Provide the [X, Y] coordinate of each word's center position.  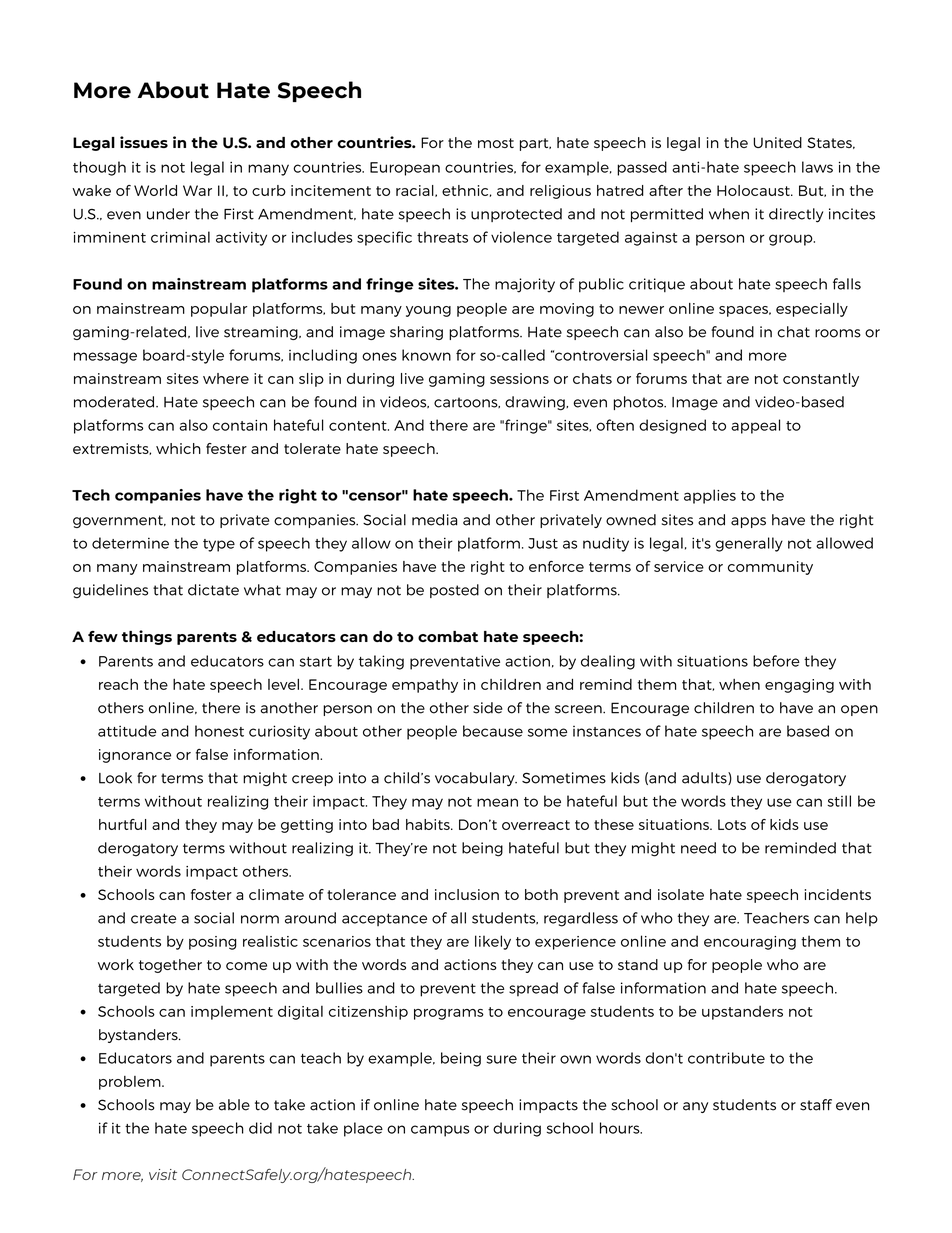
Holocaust [754, 190]
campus [440, 1131]
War [197, 190]
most [496, 143]
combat [448, 636]
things [147, 637]
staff [816, 1105]
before [776, 661]
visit [163, 1174]
